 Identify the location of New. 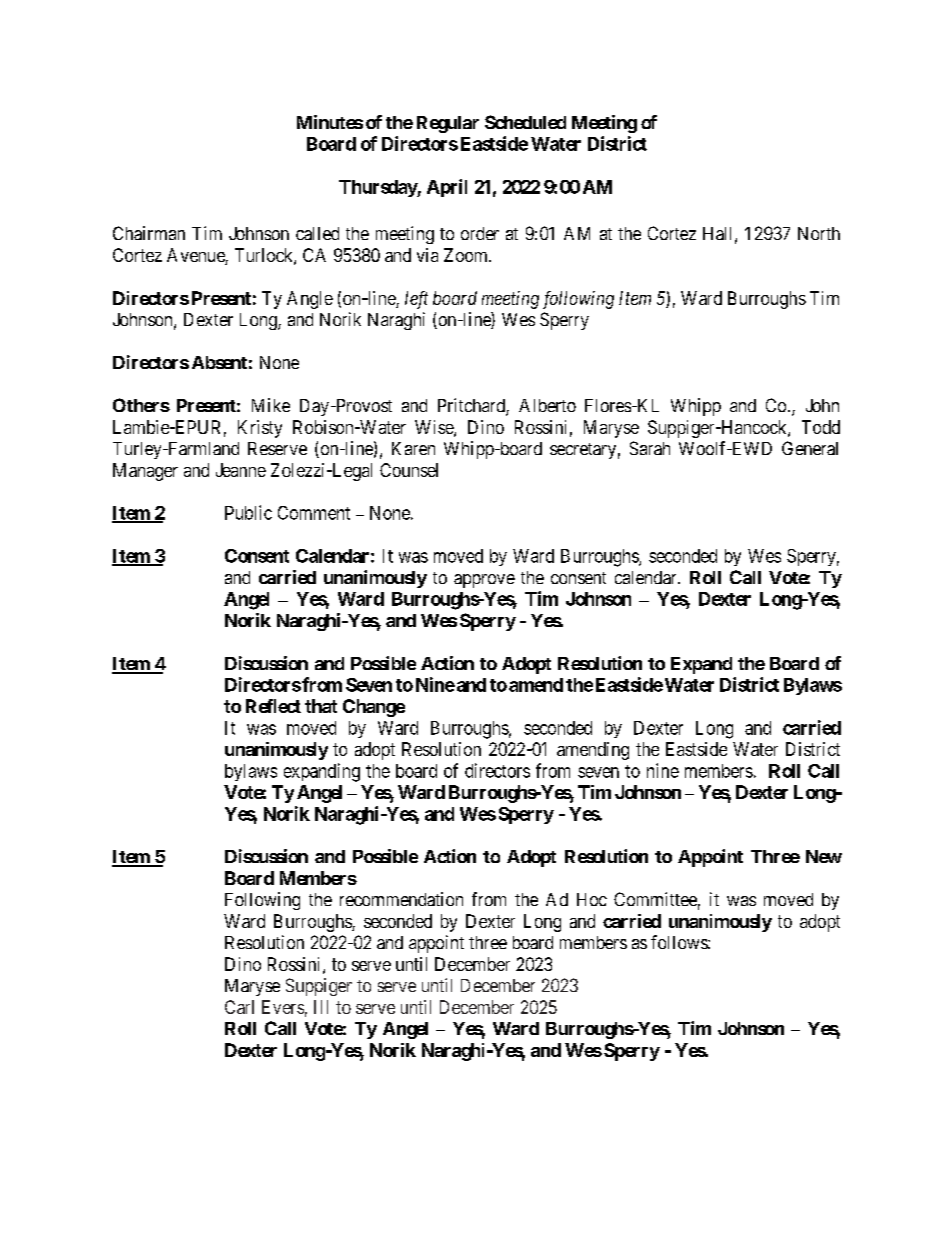
(824, 856).
